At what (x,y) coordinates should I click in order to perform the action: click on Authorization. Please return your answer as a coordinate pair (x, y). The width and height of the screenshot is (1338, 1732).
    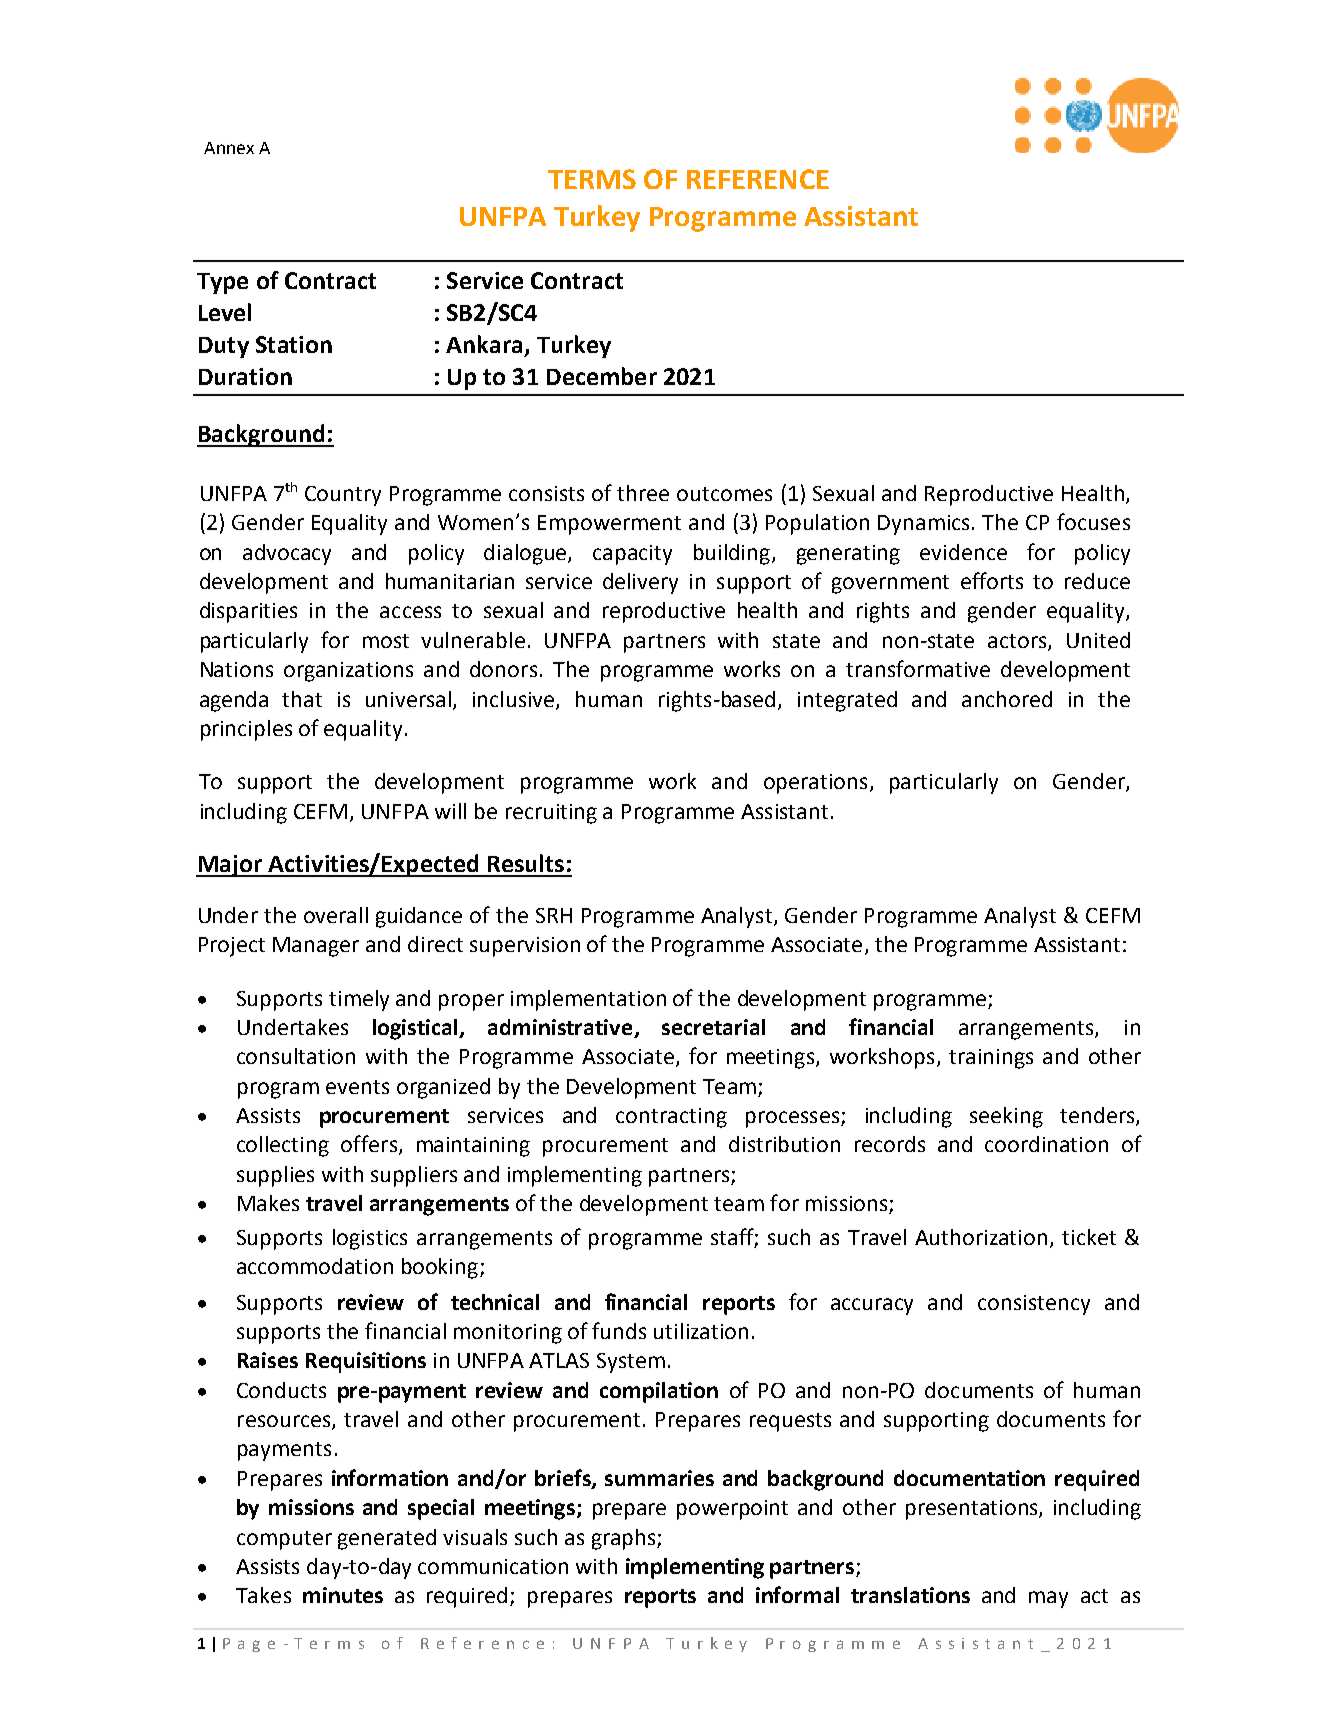
    Looking at the image, I should click on (981, 1237).
